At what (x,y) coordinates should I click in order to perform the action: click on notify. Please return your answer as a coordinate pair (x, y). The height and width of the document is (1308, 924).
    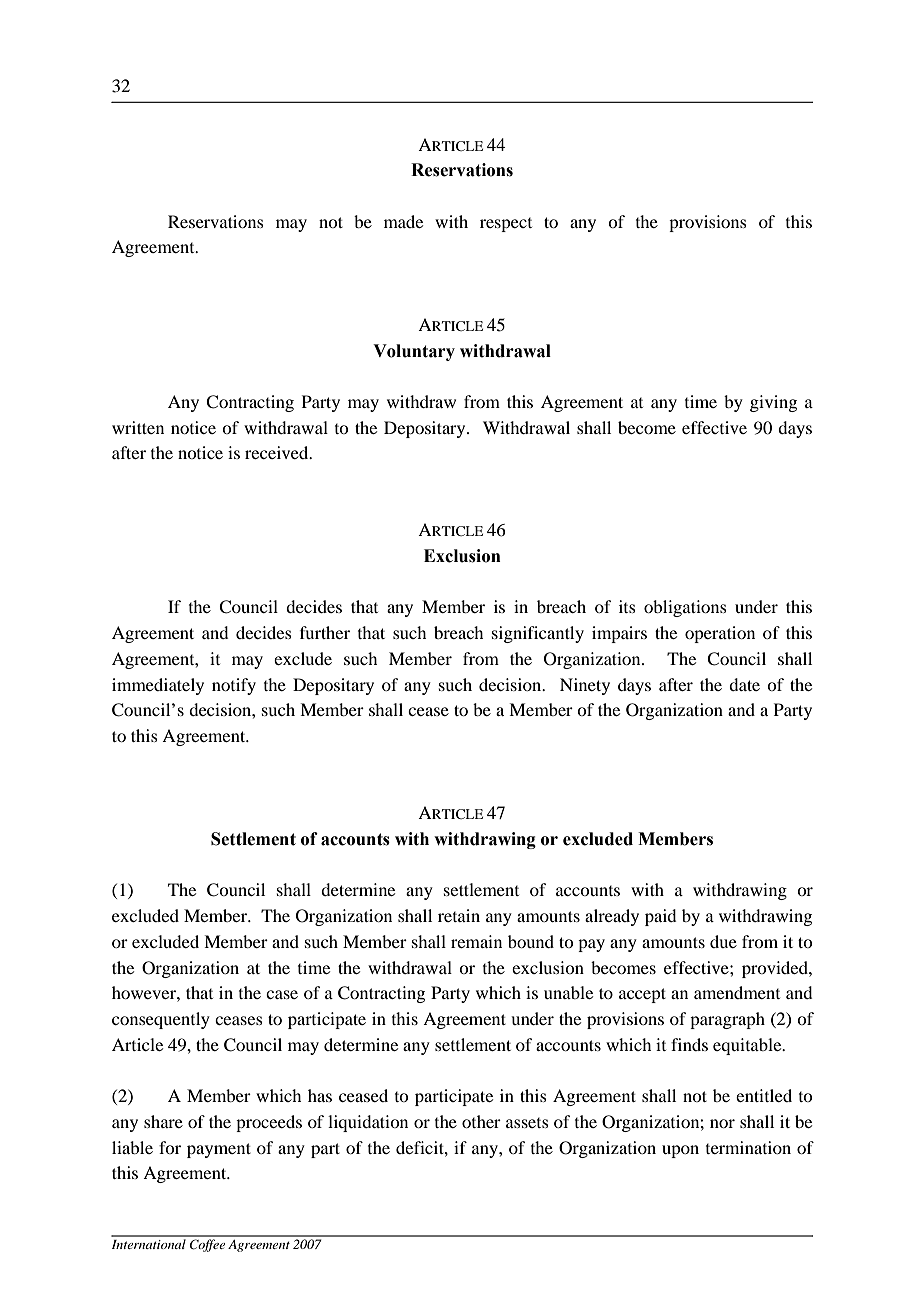
    Looking at the image, I should click on (234, 686).
